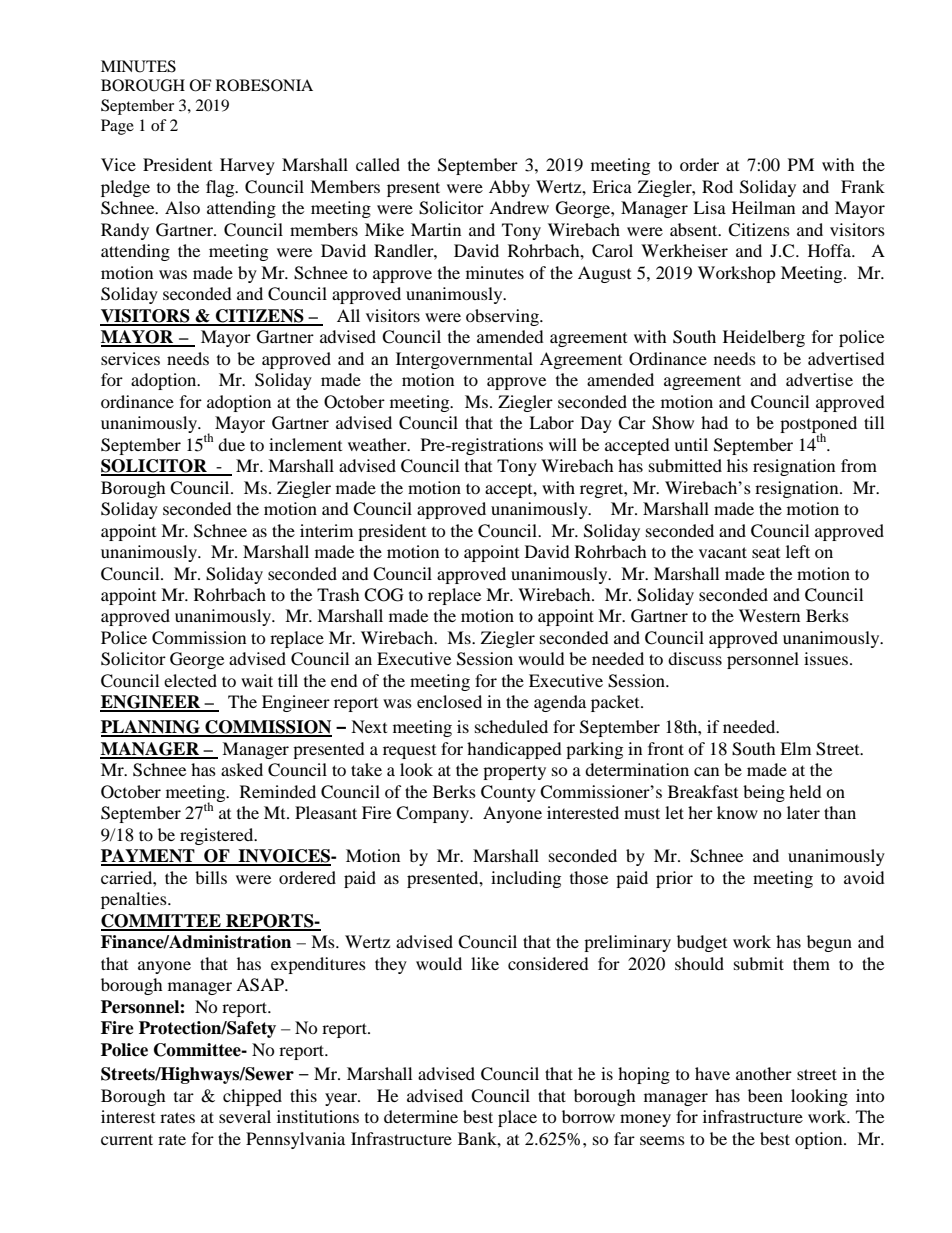  I want to click on Western, so click(769, 615).
